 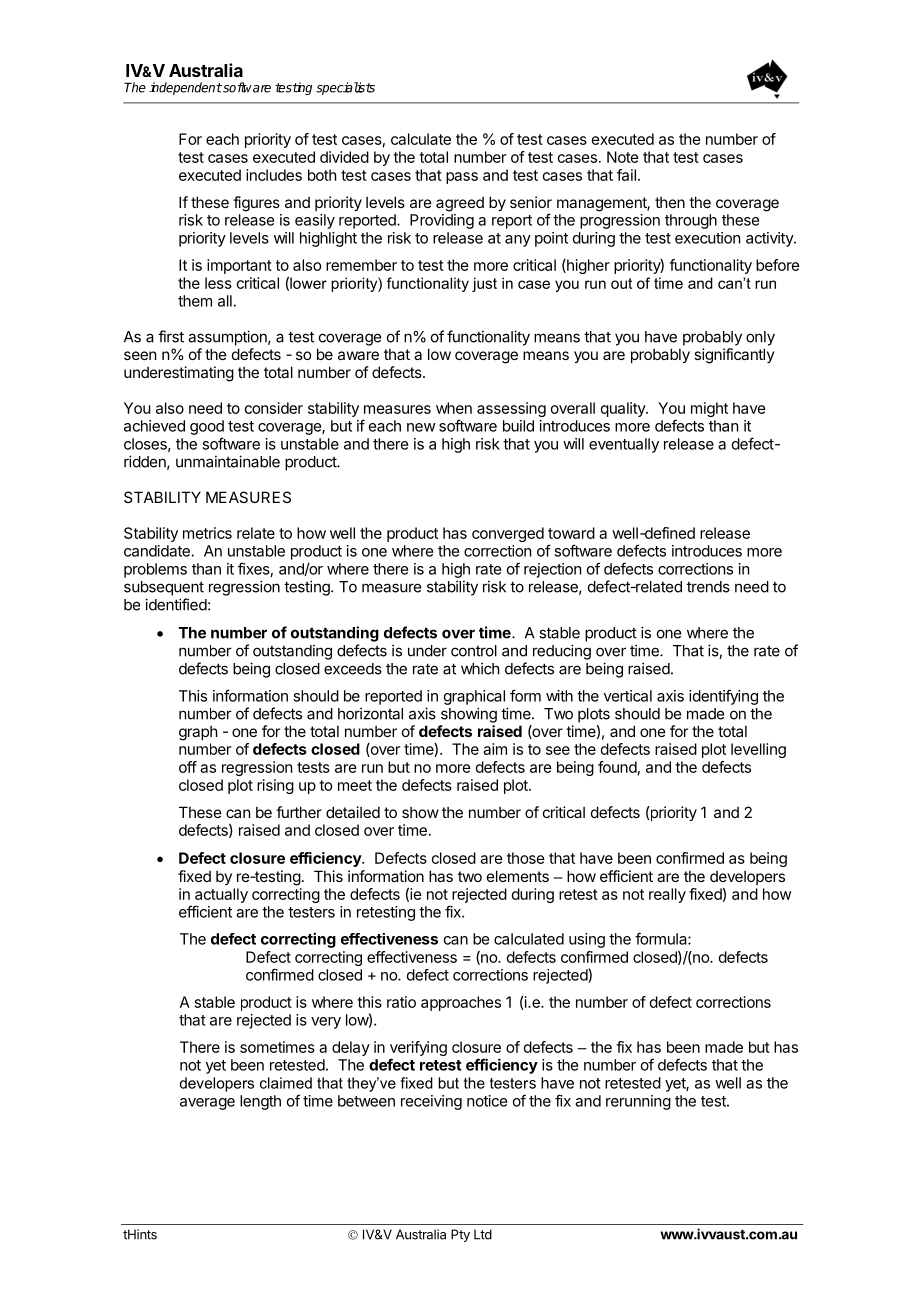 What do you see at coordinates (460, 1235) in the image?
I see `Pty` at bounding box center [460, 1235].
